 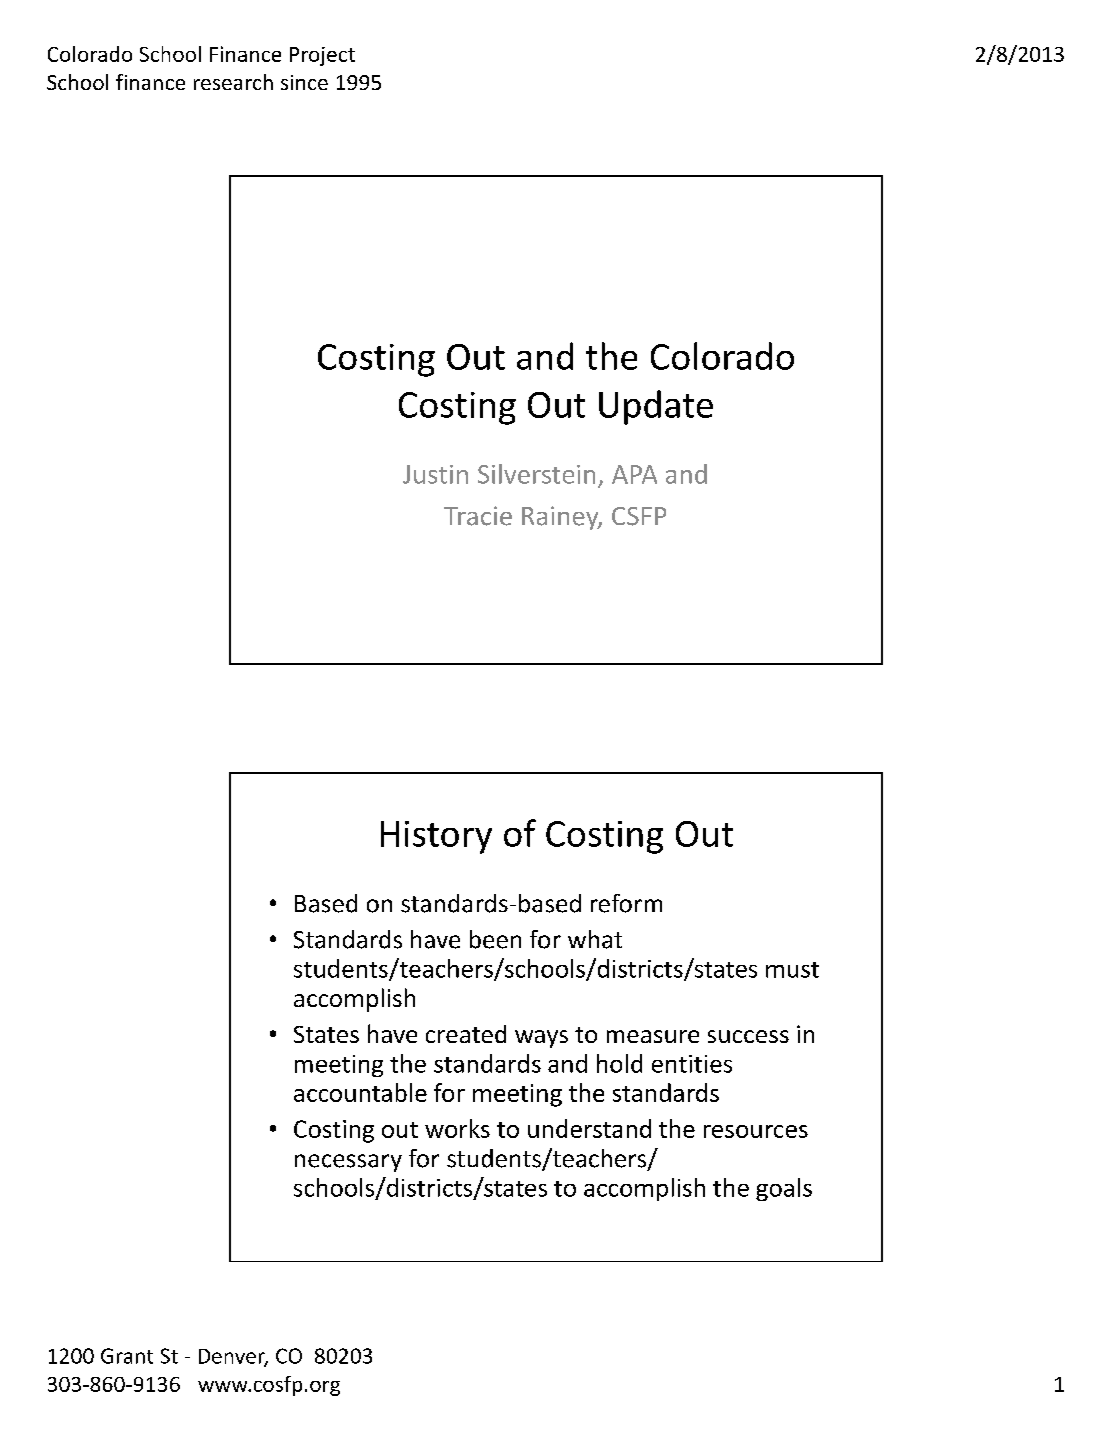 What do you see at coordinates (348, 1163) in the page?
I see `necessary` at bounding box center [348, 1163].
